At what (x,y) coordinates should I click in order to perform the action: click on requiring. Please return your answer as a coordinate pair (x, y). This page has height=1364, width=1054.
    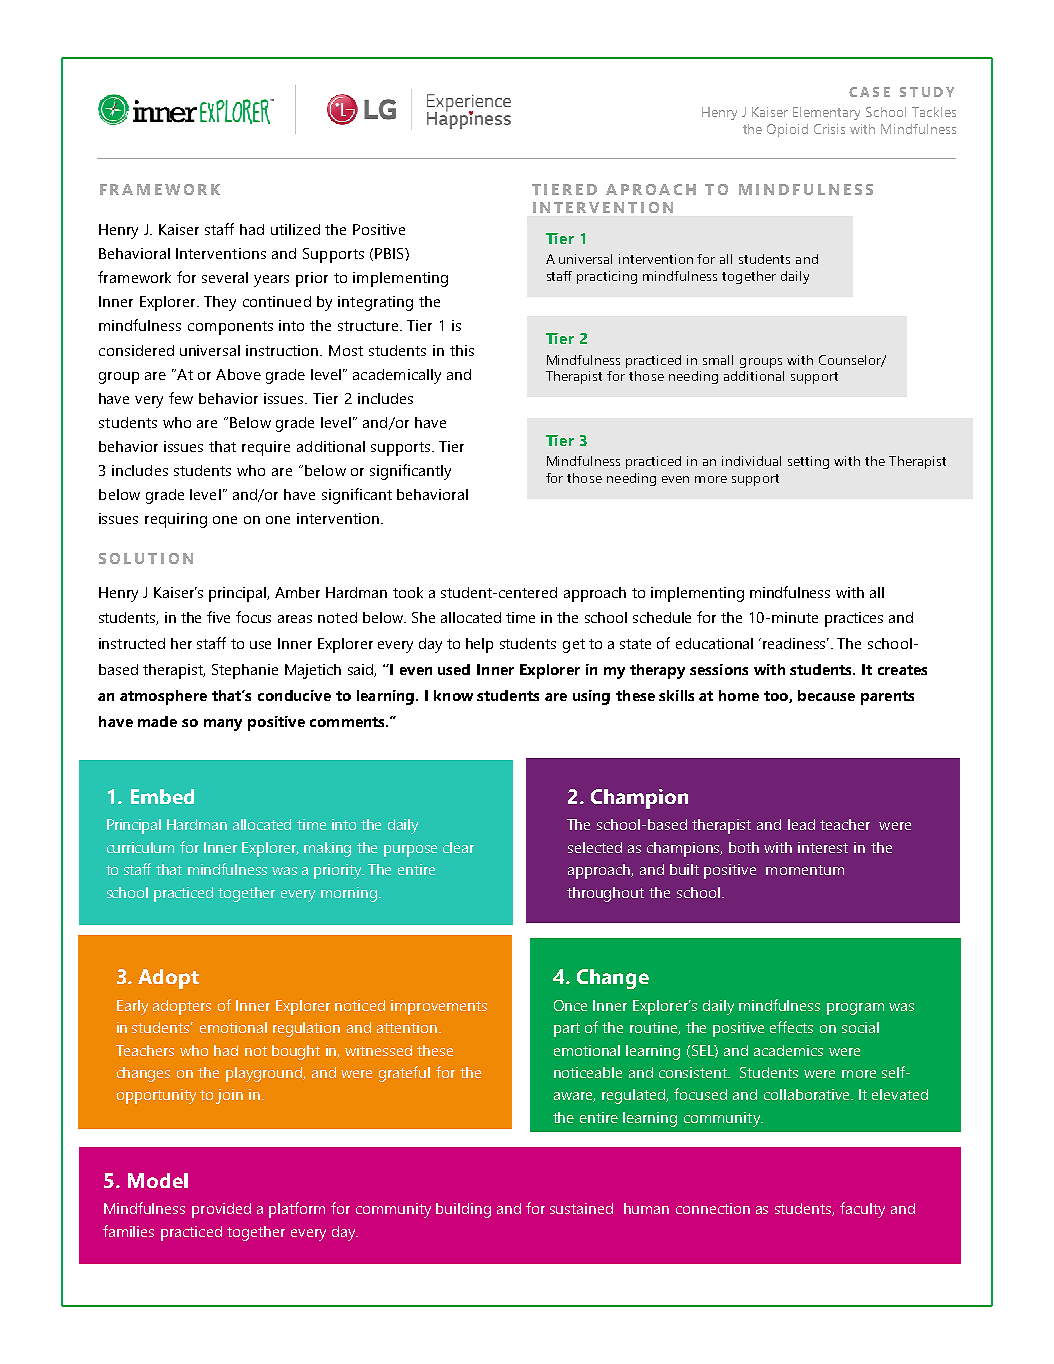
    Looking at the image, I should click on (176, 520).
